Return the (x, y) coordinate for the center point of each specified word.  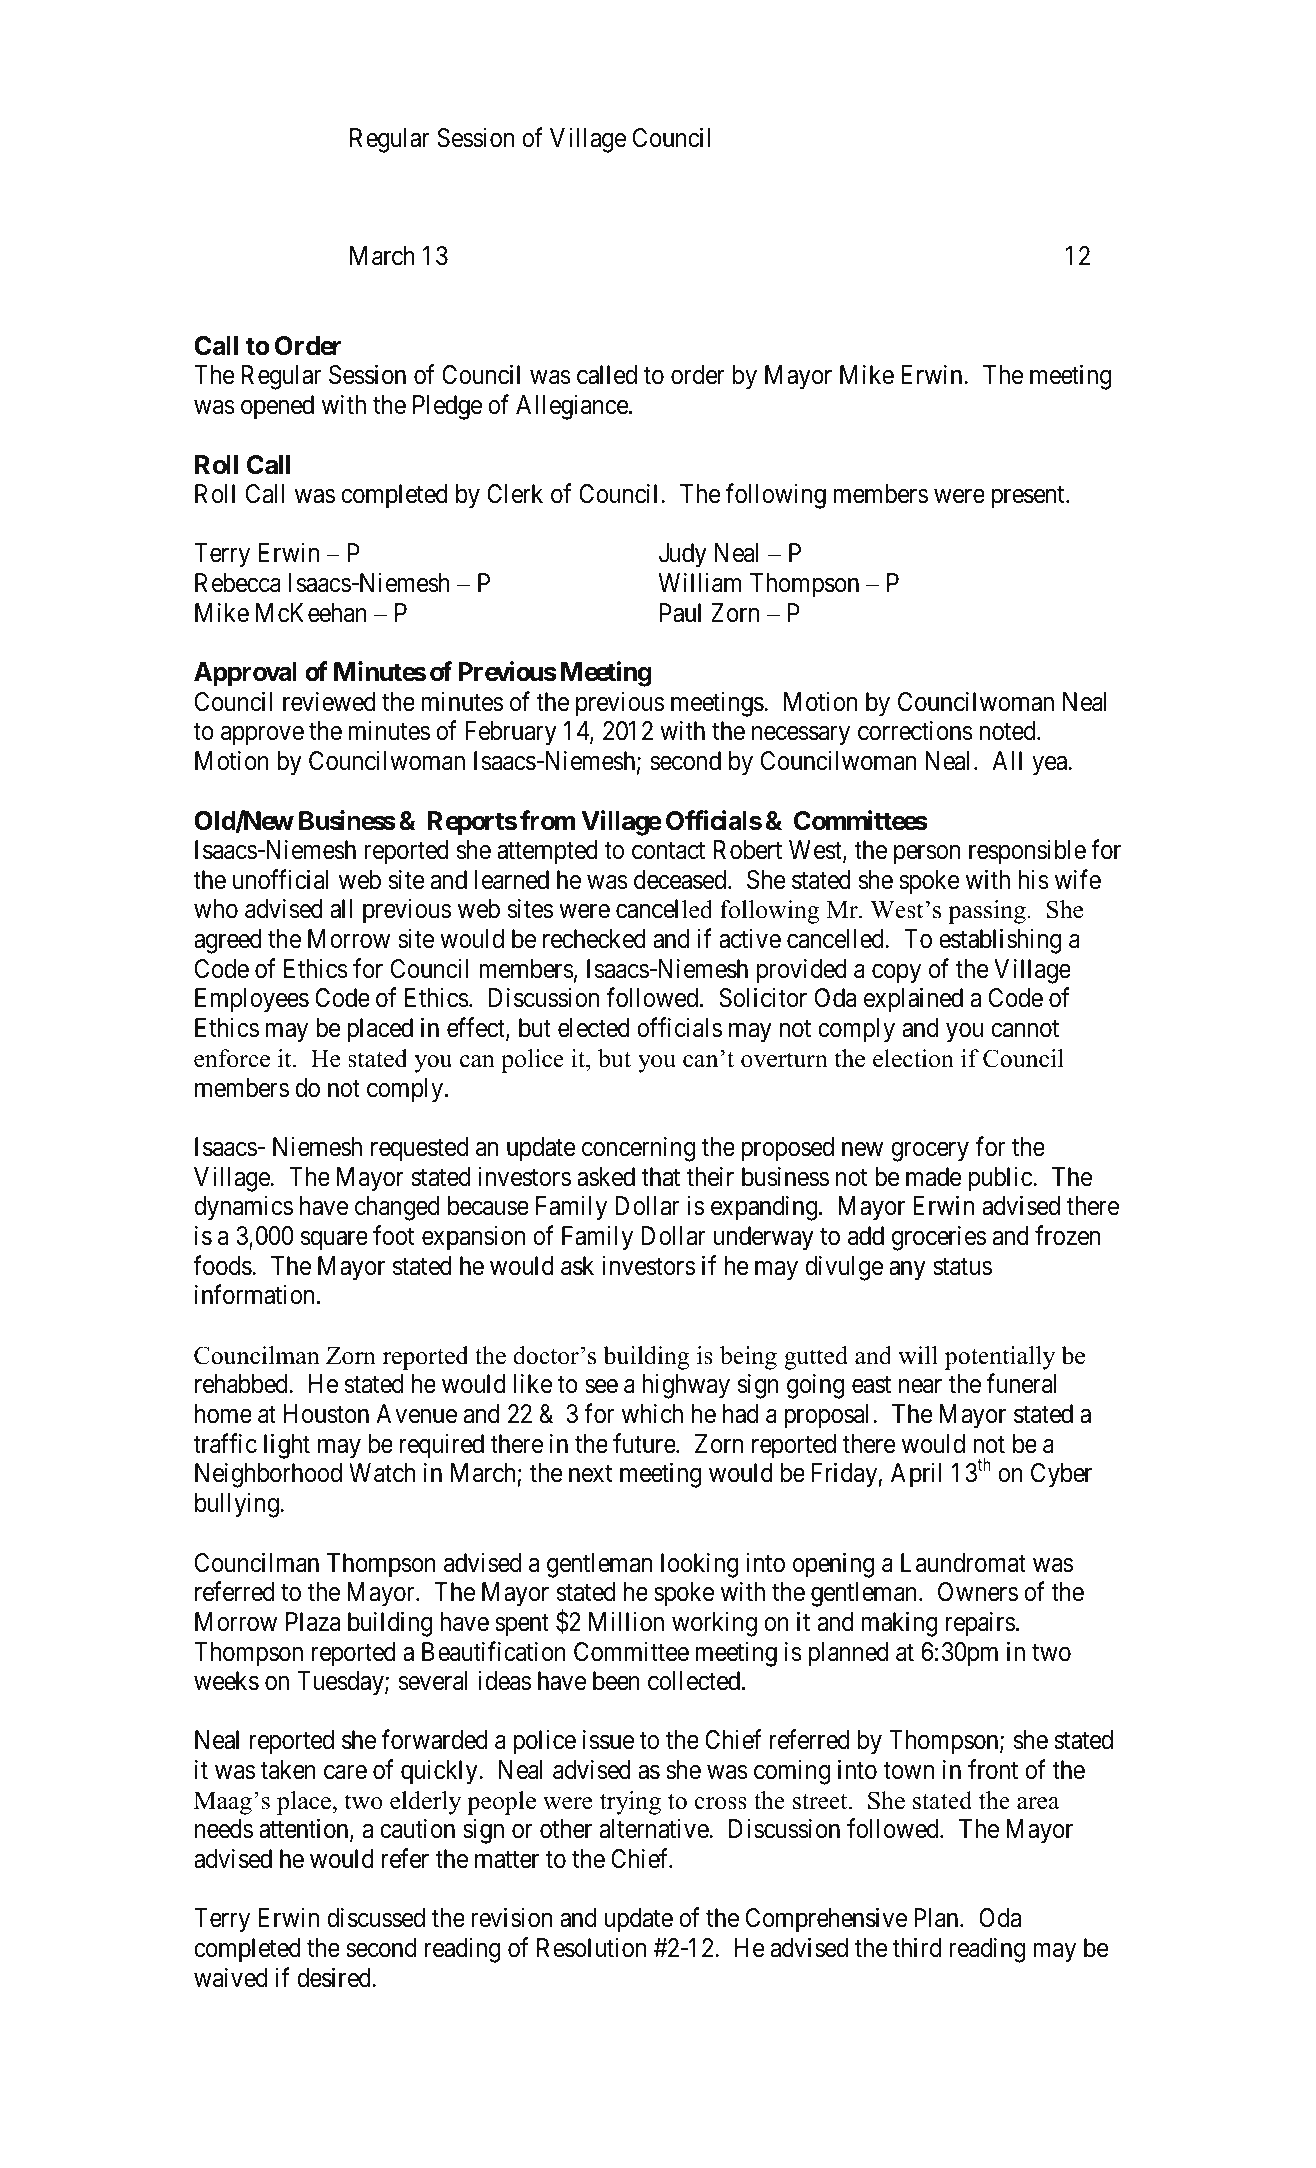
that (660, 1177)
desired (334, 1977)
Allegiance (572, 407)
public (1001, 1179)
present (1029, 497)
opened (277, 407)
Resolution (591, 1948)
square (334, 1241)
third (917, 1948)
